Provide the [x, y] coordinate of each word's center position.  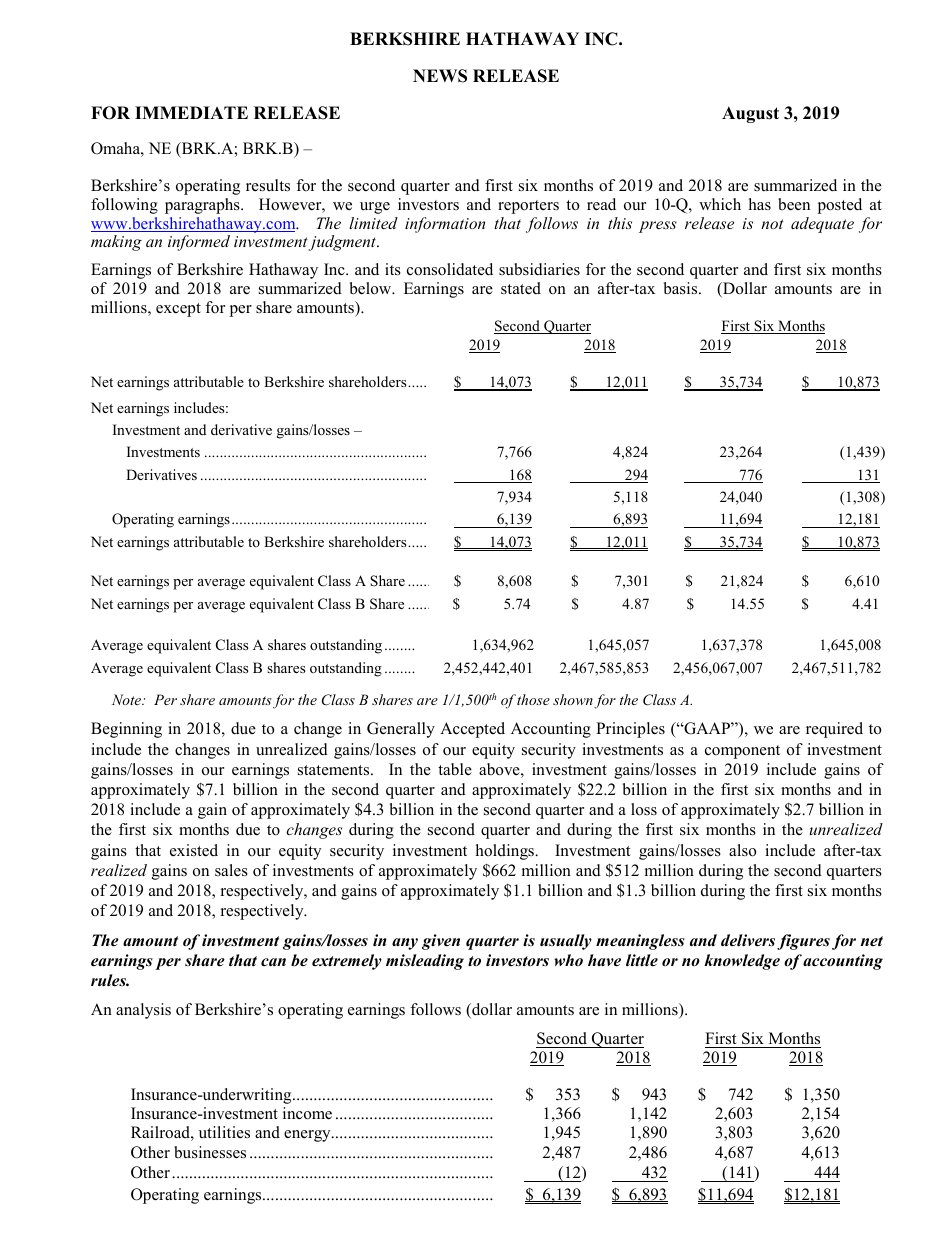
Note [128, 699]
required [834, 730]
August [750, 114]
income [307, 1113]
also [742, 850]
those [533, 699]
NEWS [440, 76]
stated [521, 288]
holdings [506, 852]
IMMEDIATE [191, 112]
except [178, 310]
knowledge [742, 962]
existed [194, 850]
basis [682, 288]
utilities [224, 1132]
